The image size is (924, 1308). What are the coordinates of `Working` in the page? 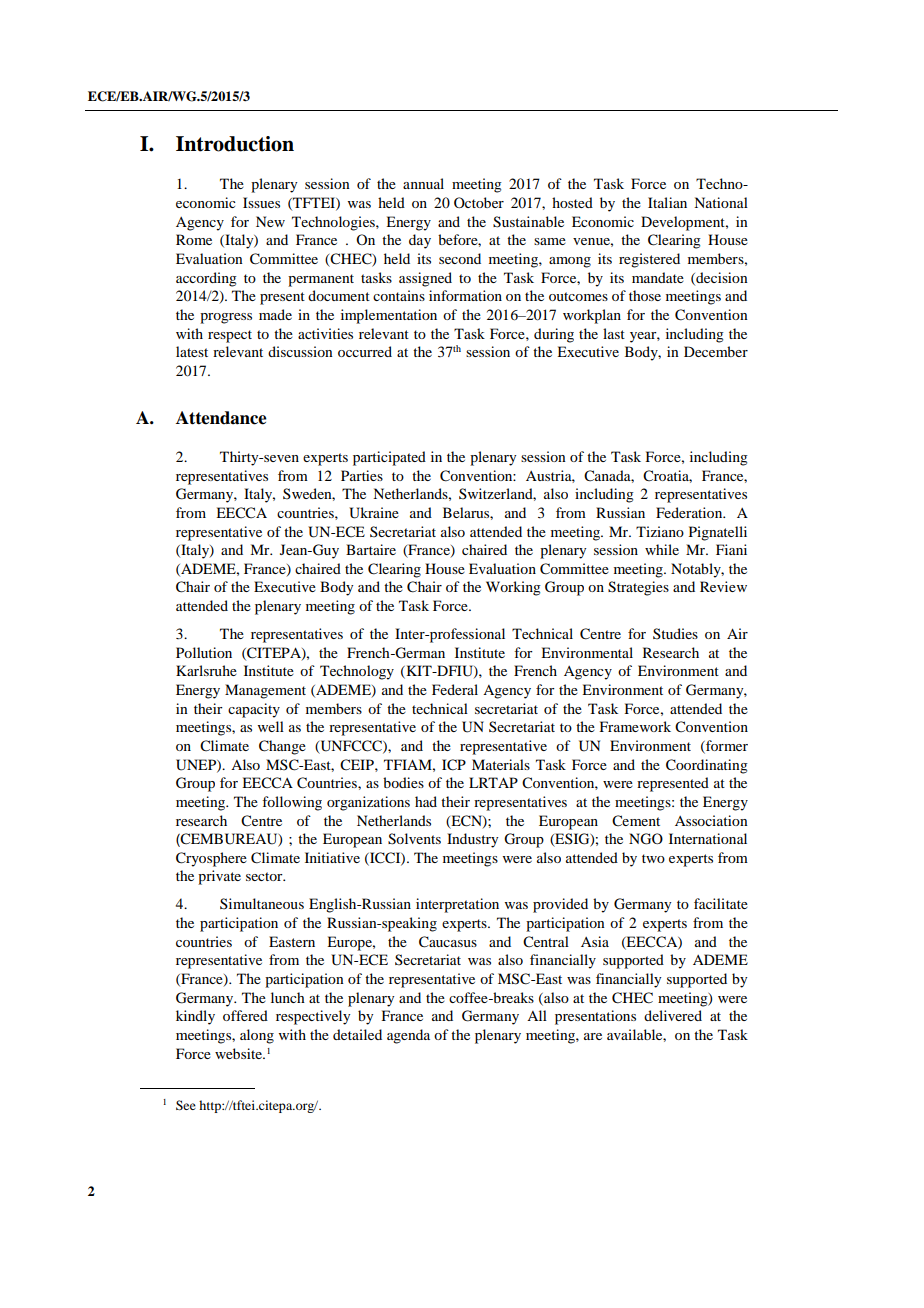 It's located at (513, 588).
